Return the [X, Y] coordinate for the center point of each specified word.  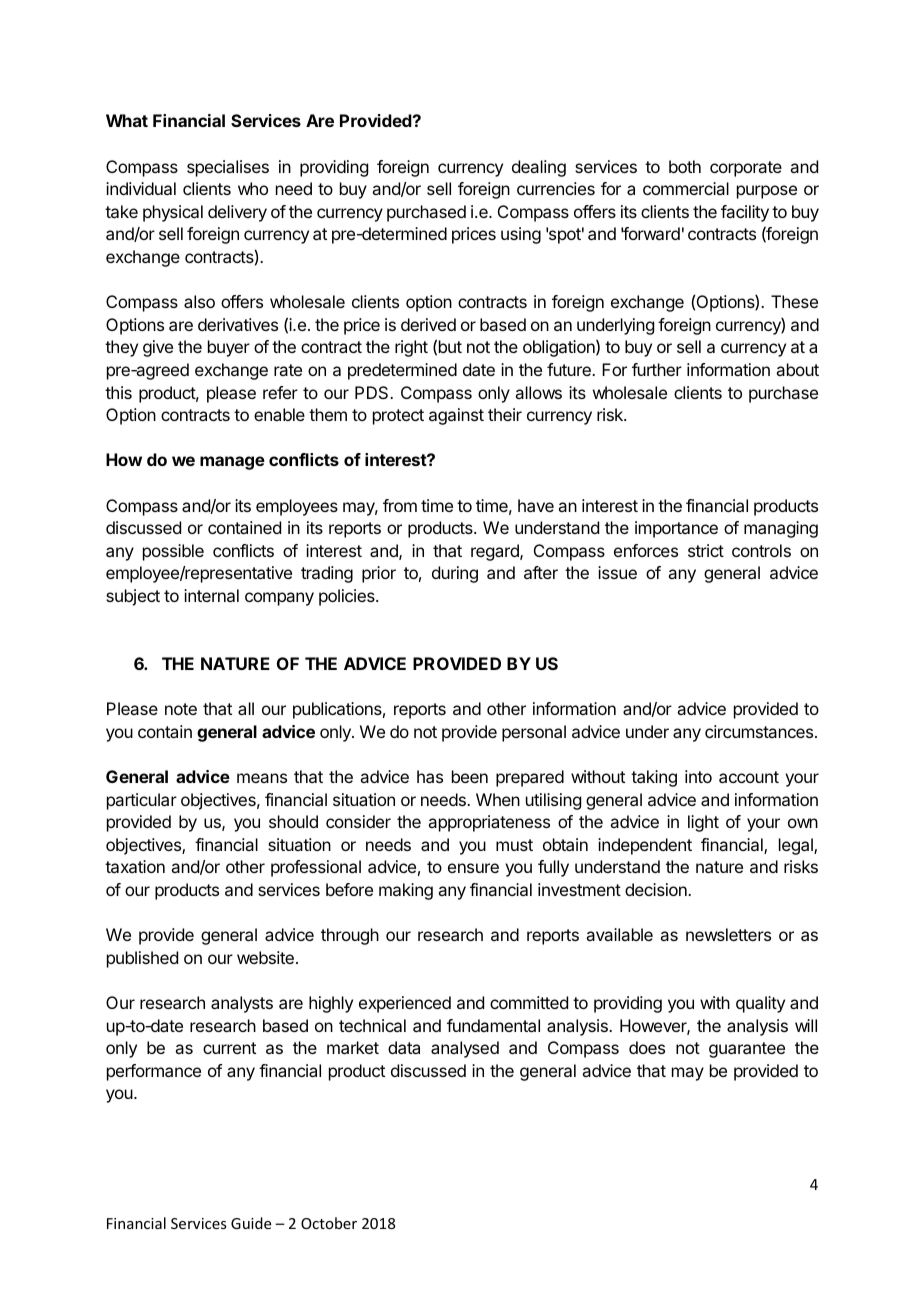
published [142, 959]
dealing [539, 168]
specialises [228, 168]
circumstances [760, 731]
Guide [251, 1223]
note [181, 709]
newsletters [728, 934]
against [456, 416]
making [406, 891]
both [685, 166]
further [657, 369]
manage [232, 463]
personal [534, 733]
